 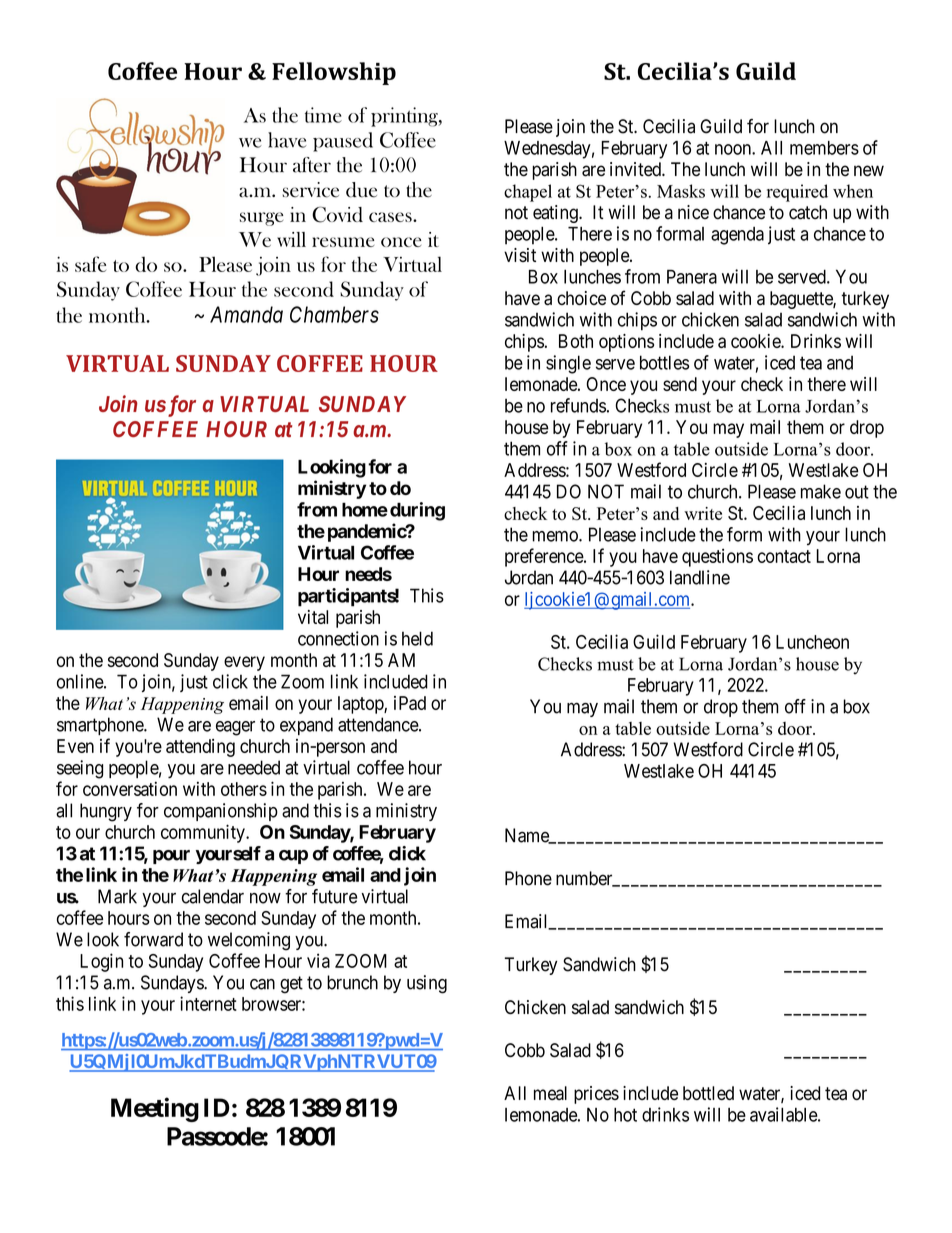 I want to click on Amanda, so click(x=246, y=314).
